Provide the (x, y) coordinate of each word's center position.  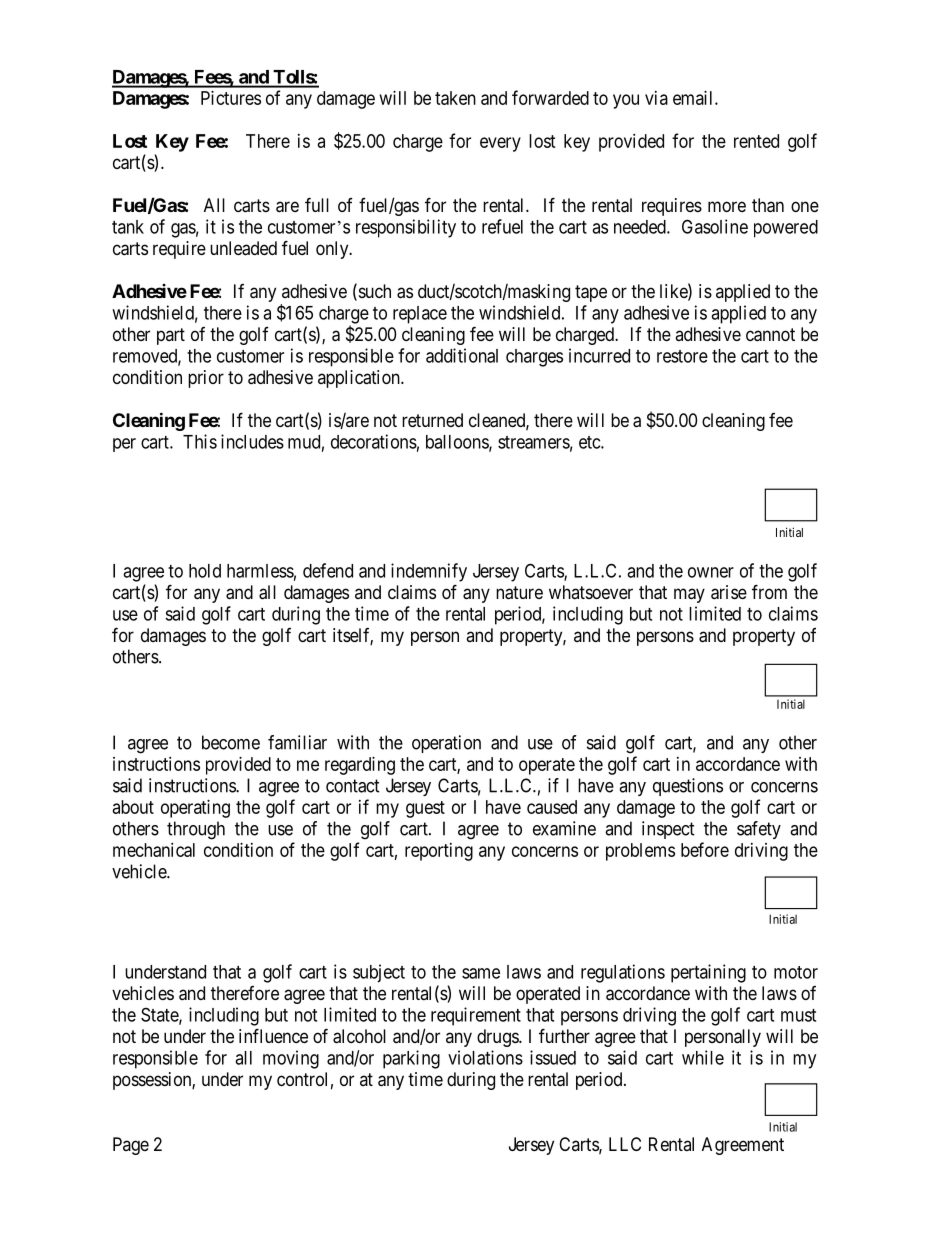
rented (756, 141)
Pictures (231, 98)
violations (485, 1057)
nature (519, 593)
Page (131, 1146)
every (500, 144)
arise (729, 592)
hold (205, 571)
